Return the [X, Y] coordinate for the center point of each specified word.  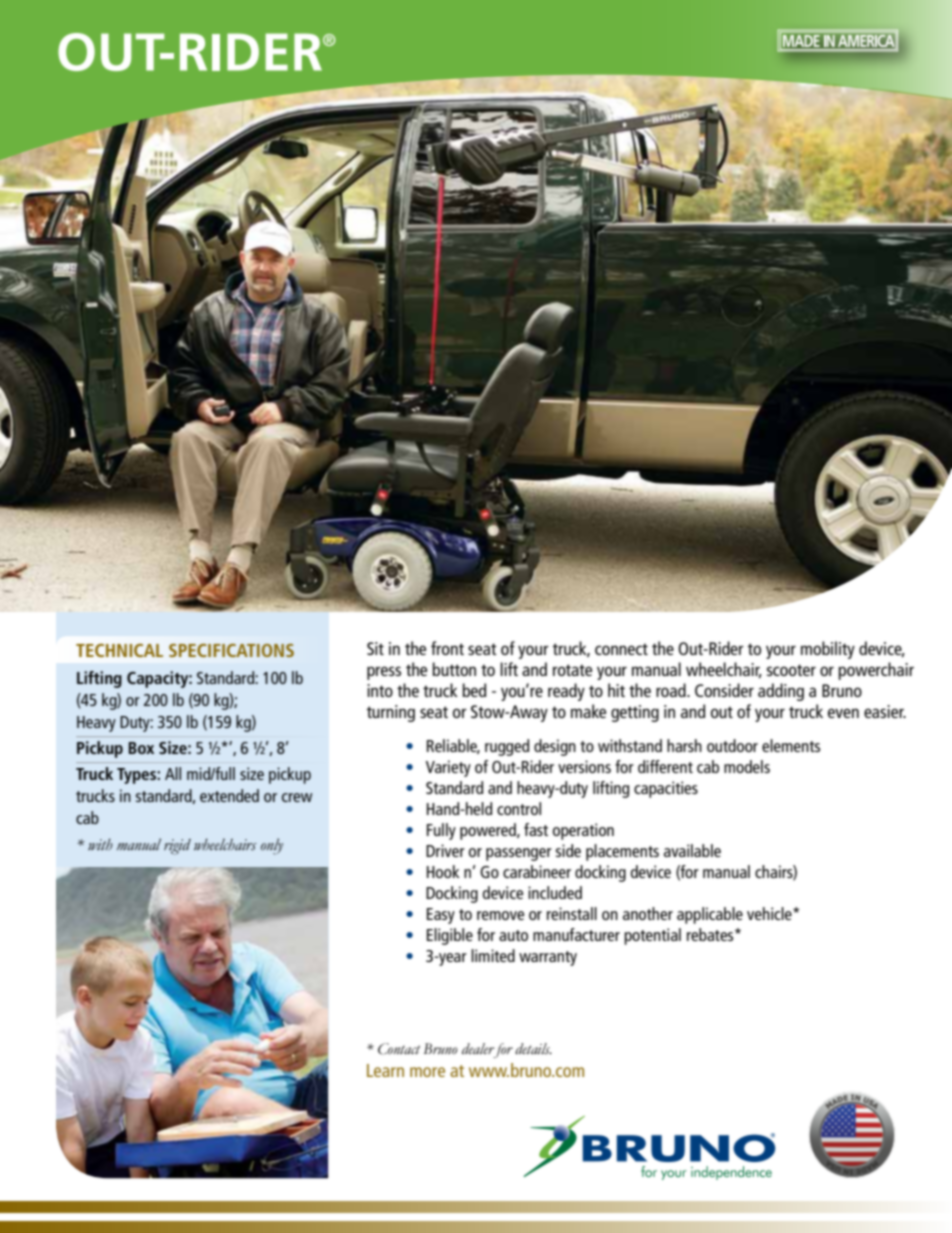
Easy [441, 916]
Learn [385, 1070]
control [519, 808]
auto [513, 935]
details [533, 1048]
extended [229, 795]
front [447, 648]
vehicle [770, 913]
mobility [828, 650]
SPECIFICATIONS [231, 650]
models [747, 766]
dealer [479, 1050]
